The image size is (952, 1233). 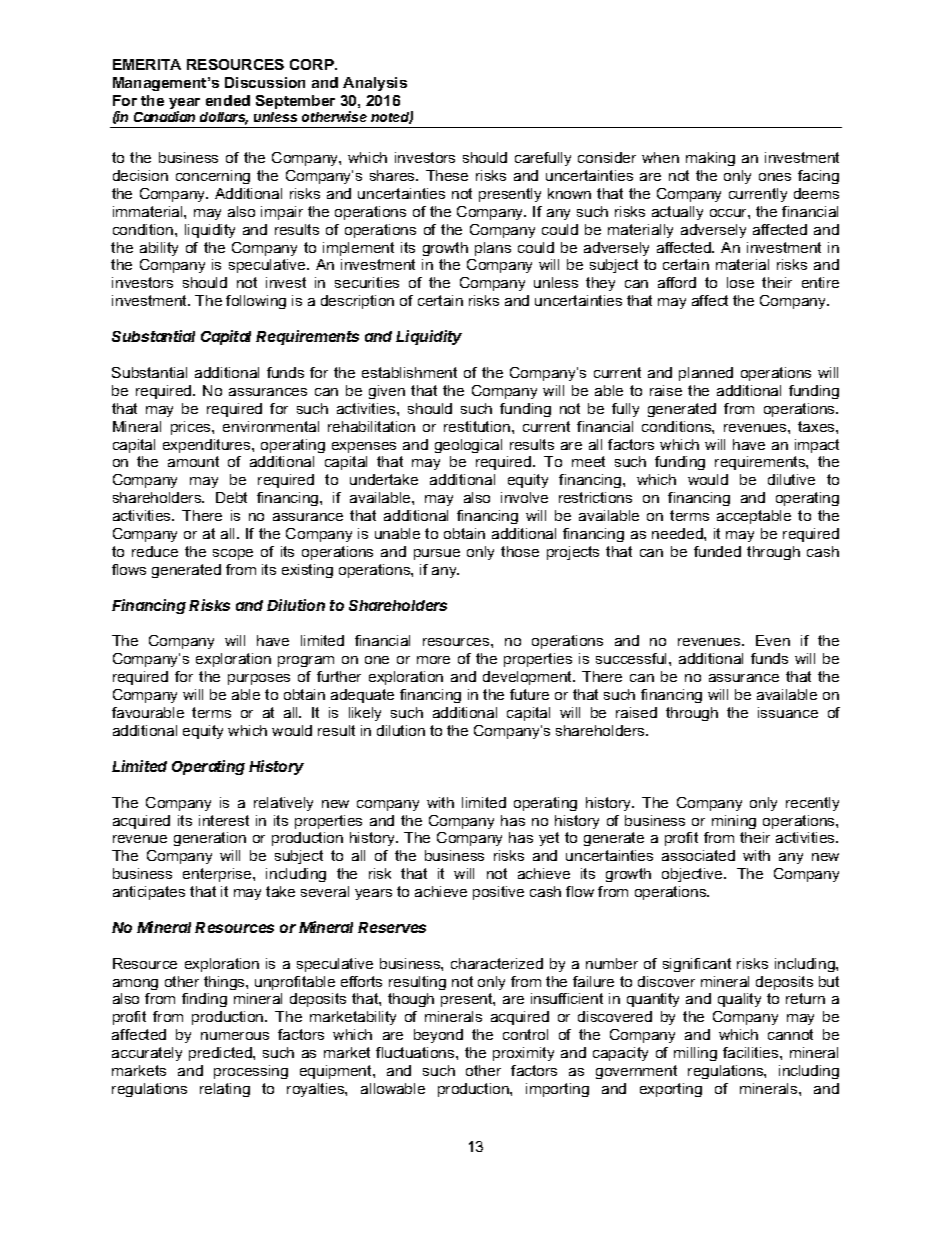 What do you see at coordinates (228, 100) in the image?
I see `ended` at bounding box center [228, 100].
